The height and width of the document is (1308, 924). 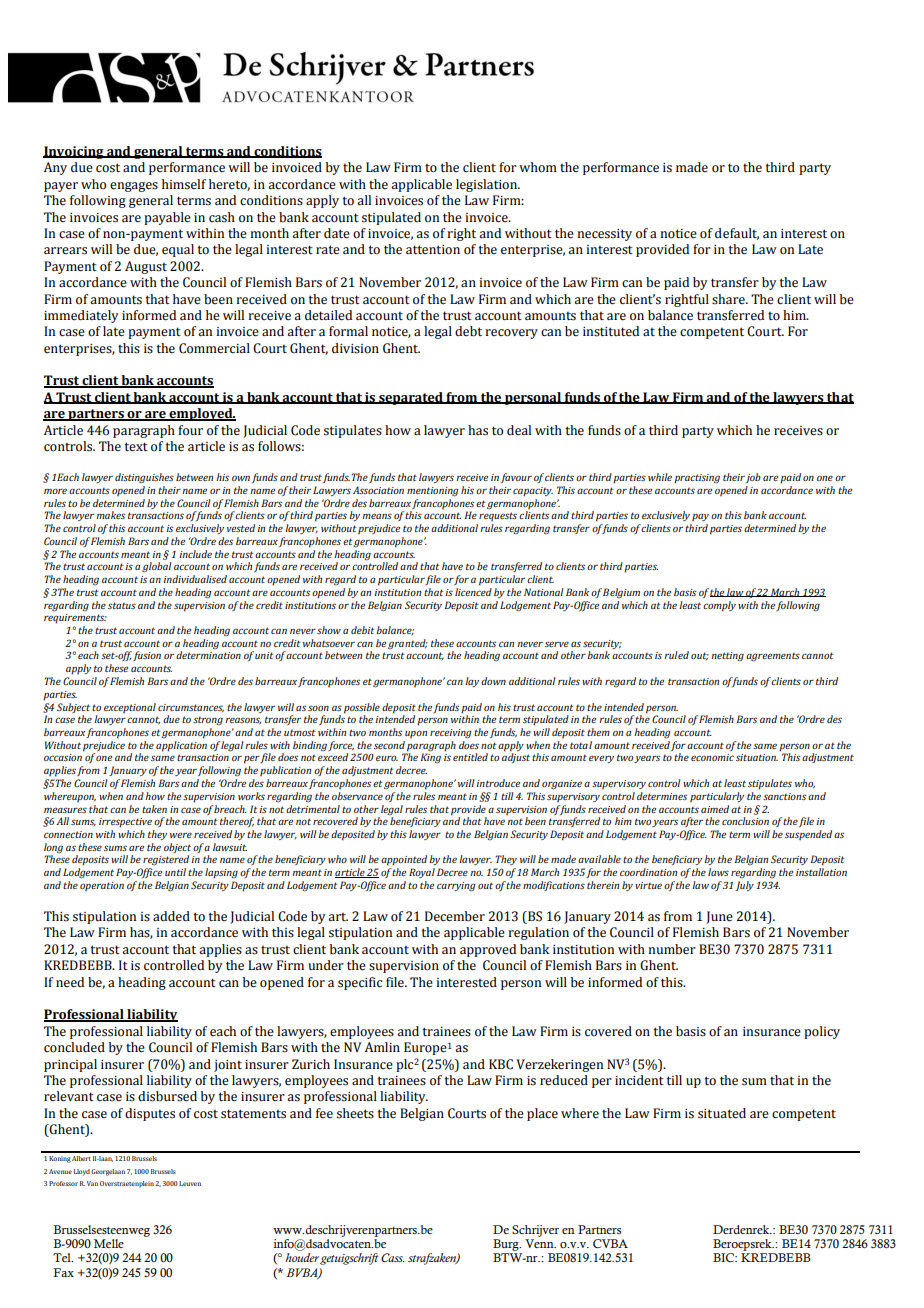 What do you see at coordinates (130, 708) in the document?
I see `exceptional` at bounding box center [130, 708].
